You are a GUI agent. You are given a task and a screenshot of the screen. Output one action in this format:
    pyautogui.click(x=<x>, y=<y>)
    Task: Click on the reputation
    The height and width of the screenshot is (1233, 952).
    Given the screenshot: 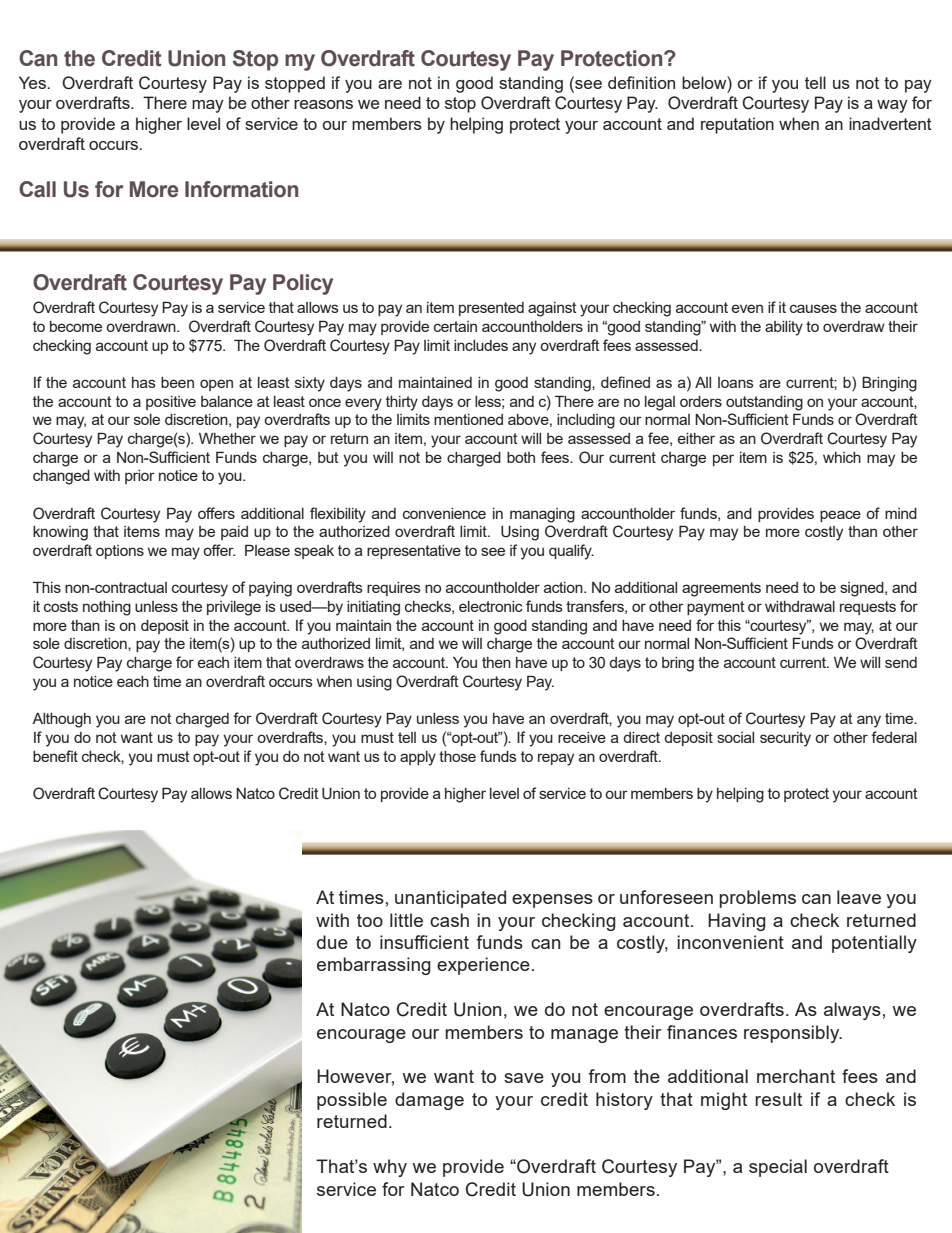 What is the action you would take?
    pyautogui.click(x=737, y=125)
